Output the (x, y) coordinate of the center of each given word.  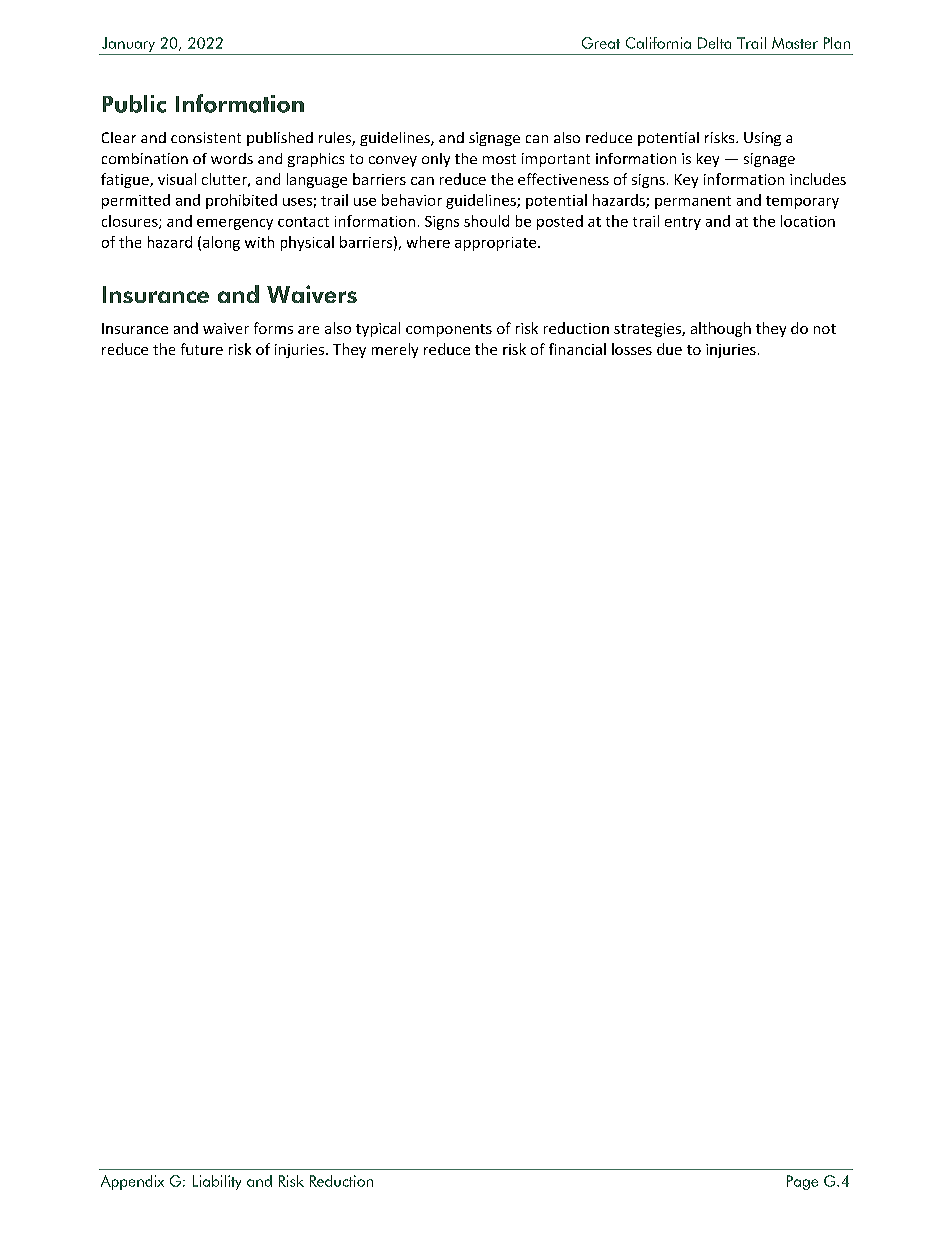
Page (802, 1182)
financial (577, 349)
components (449, 330)
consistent (206, 137)
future (202, 349)
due (669, 349)
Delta (714, 43)
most (499, 159)
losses (632, 349)
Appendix (132, 1182)
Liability (217, 1182)
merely (395, 350)
